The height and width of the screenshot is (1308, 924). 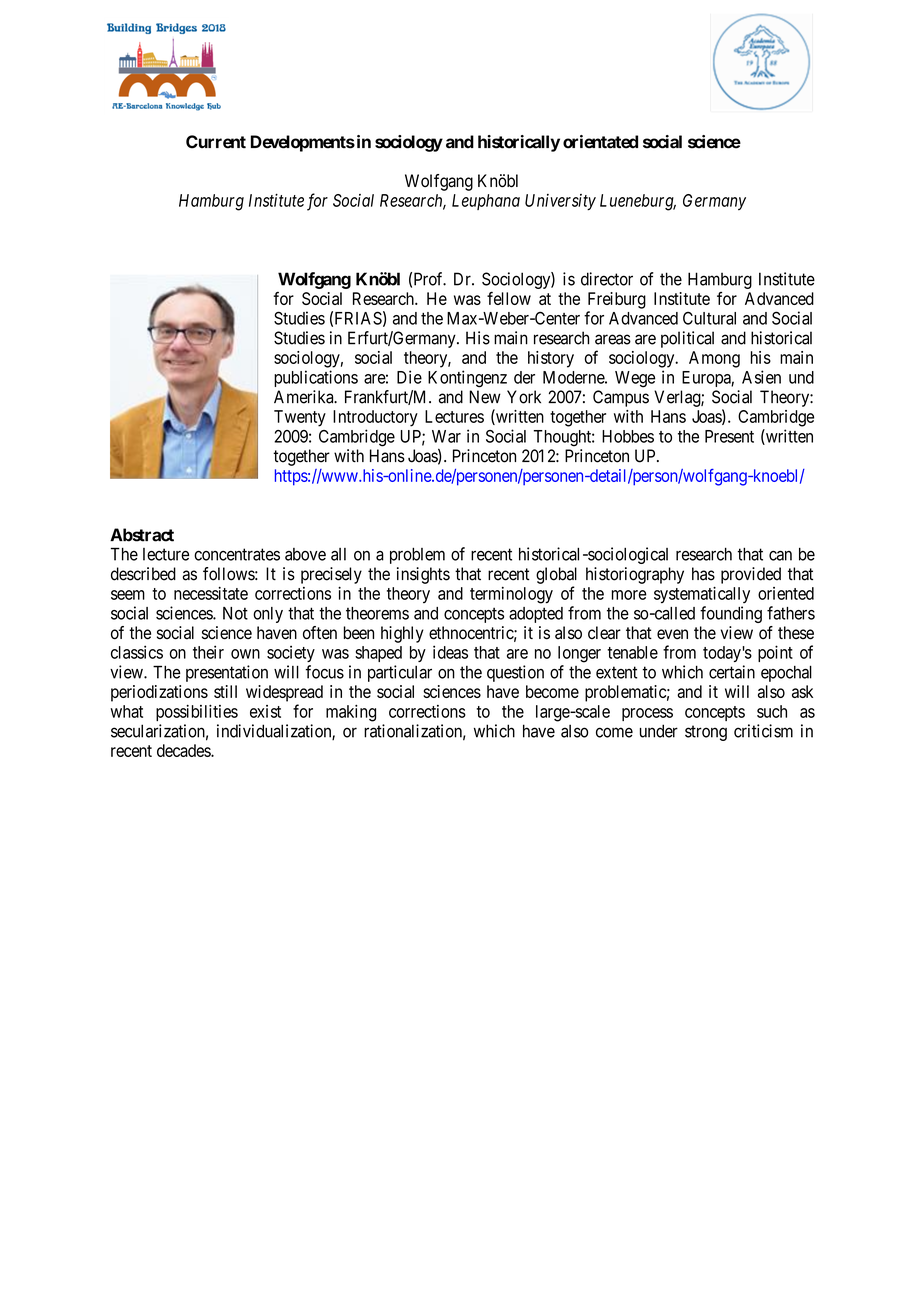 I want to click on Hobbes, so click(x=628, y=436).
